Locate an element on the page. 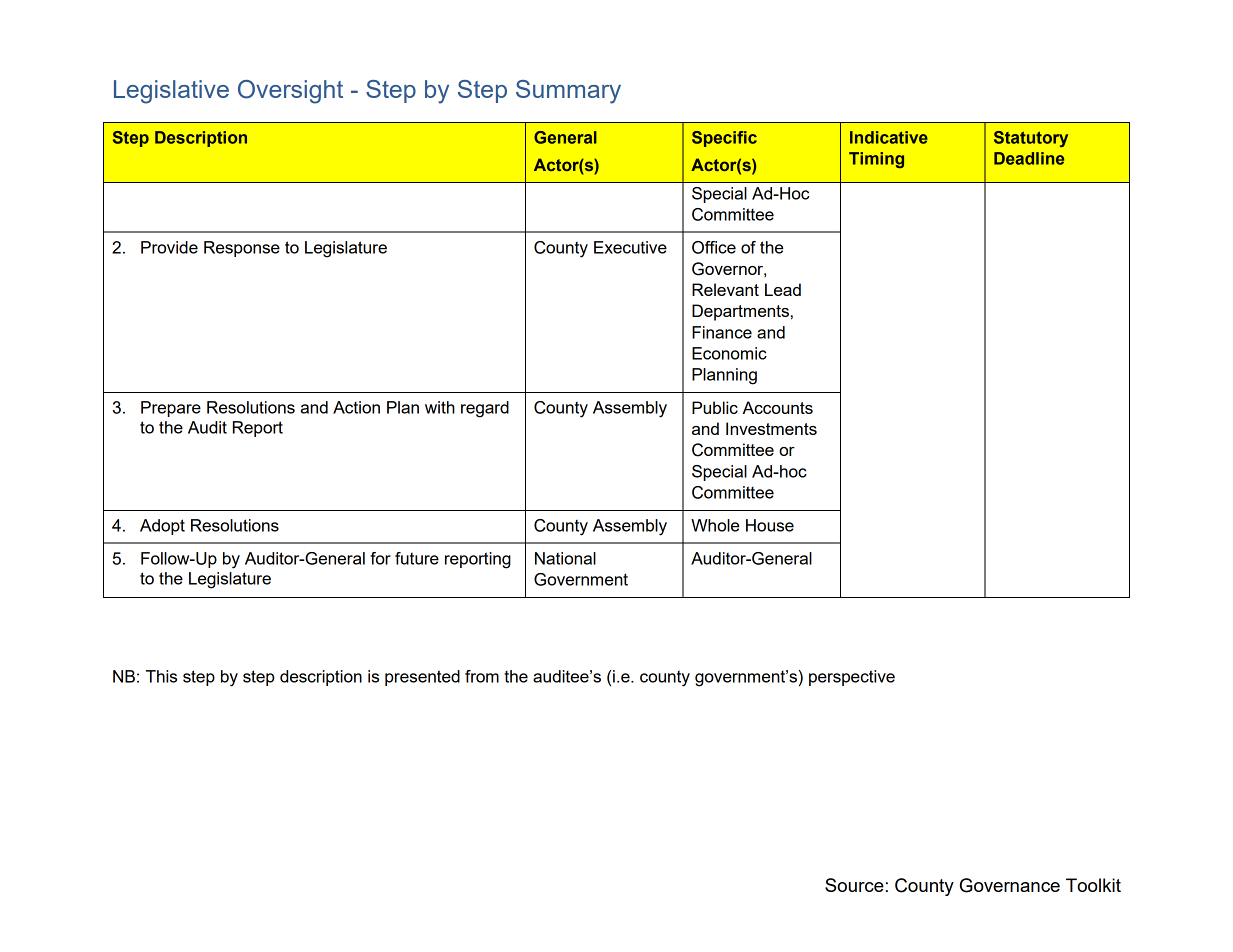 The image size is (1233, 952). House is located at coordinates (770, 525).
